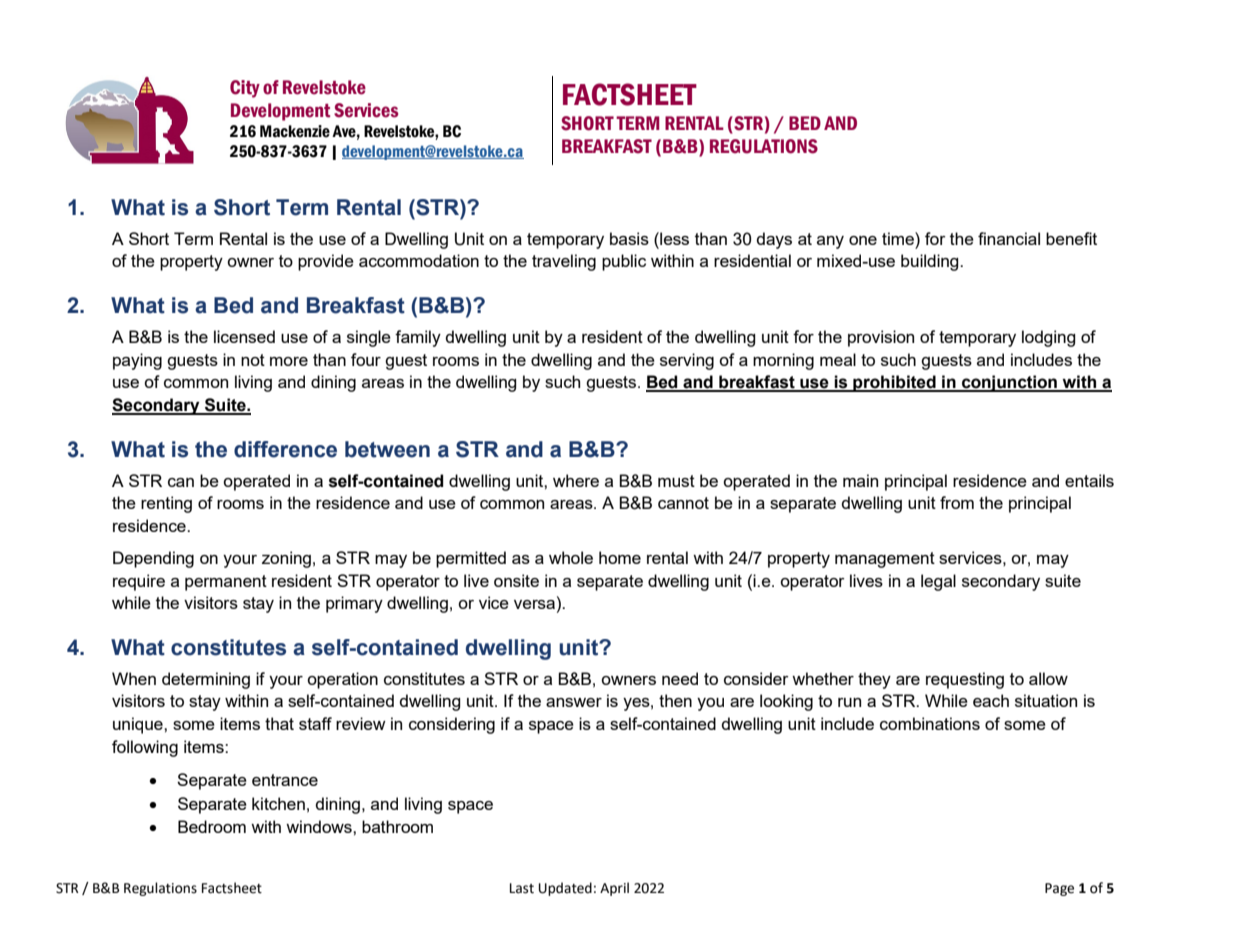  What do you see at coordinates (576, 480) in the page?
I see `where` at bounding box center [576, 480].
